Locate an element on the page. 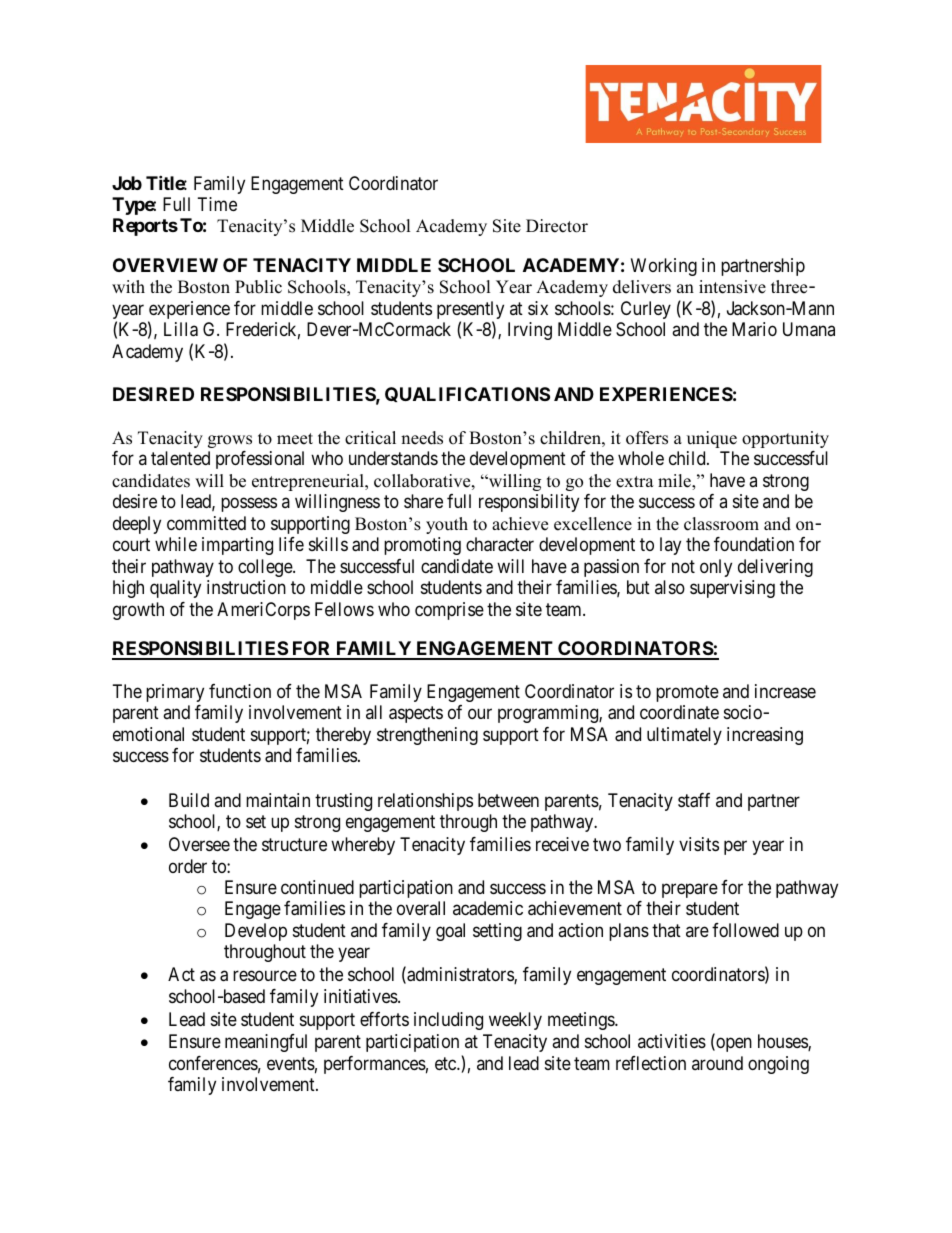 The width and height of the document is (952, 1233). grows is located at coordinates (230, 441).
